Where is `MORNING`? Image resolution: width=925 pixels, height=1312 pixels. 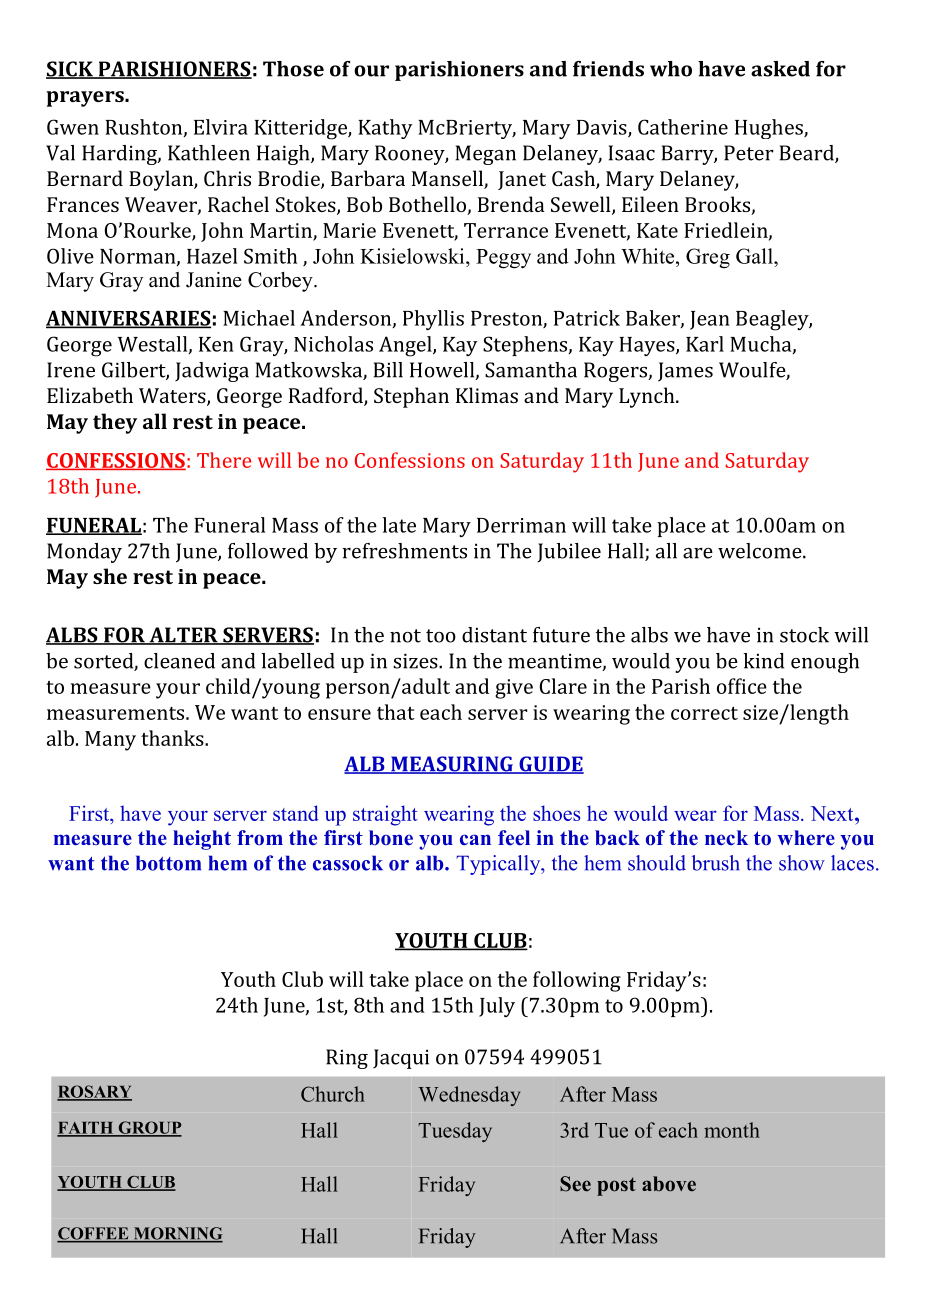 MORNING is located at coordinates (177, 1234).
